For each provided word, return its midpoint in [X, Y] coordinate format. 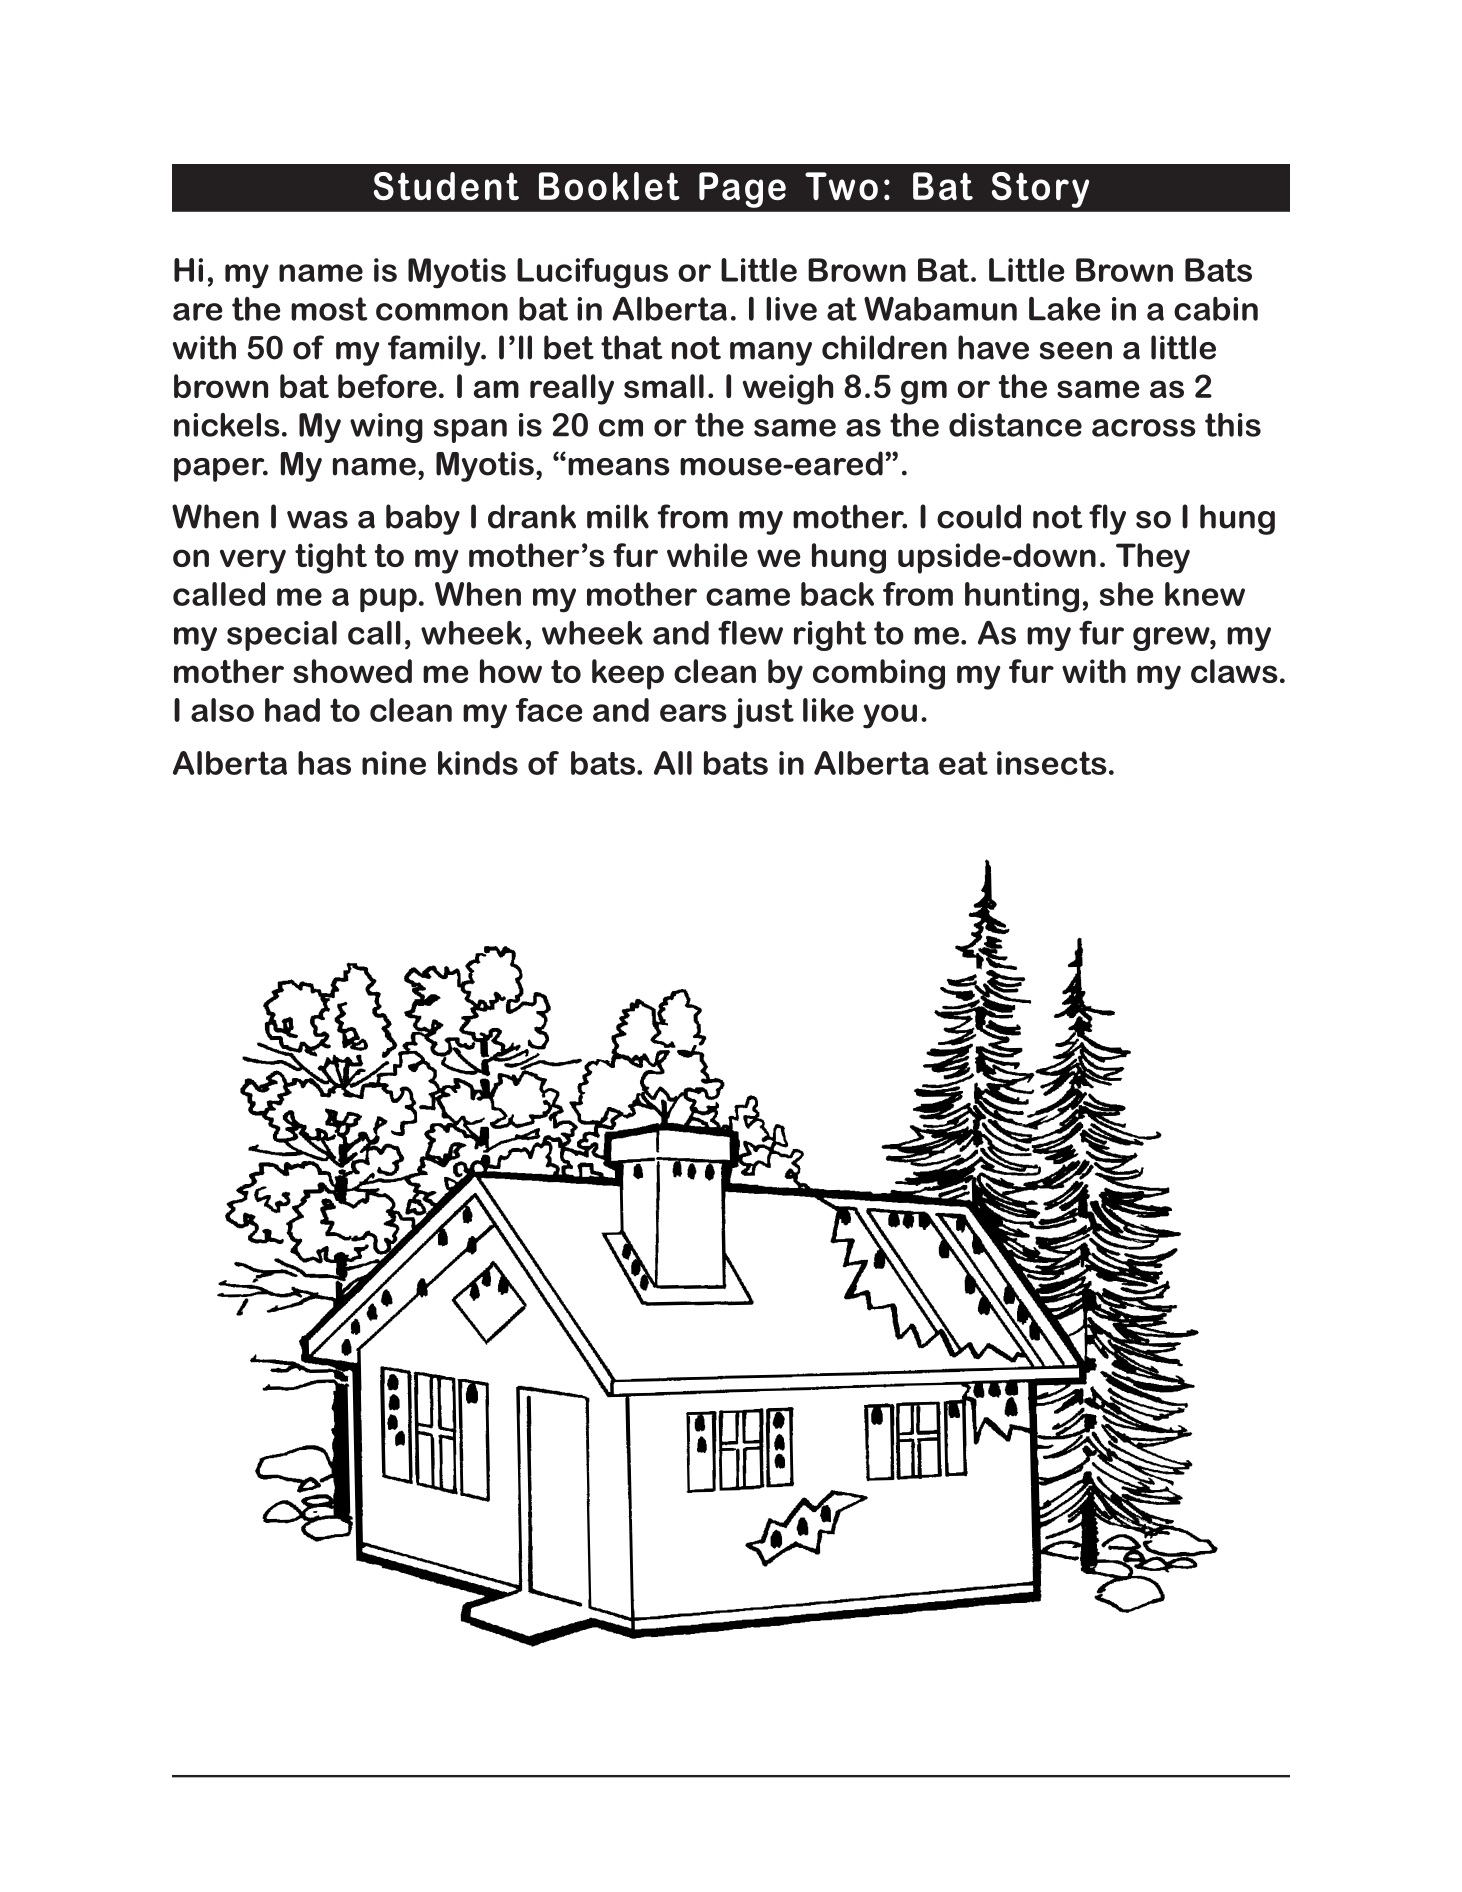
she [1127, 594]
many [771, 354]
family [435, 350]
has [324, 763]
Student [446, 186]
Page [742, 190]
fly [1107, 519]
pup [388, 600]
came [748, 597]
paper [220, 470]
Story [1040, 190]
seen [1076, 351]
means [619, 467]
